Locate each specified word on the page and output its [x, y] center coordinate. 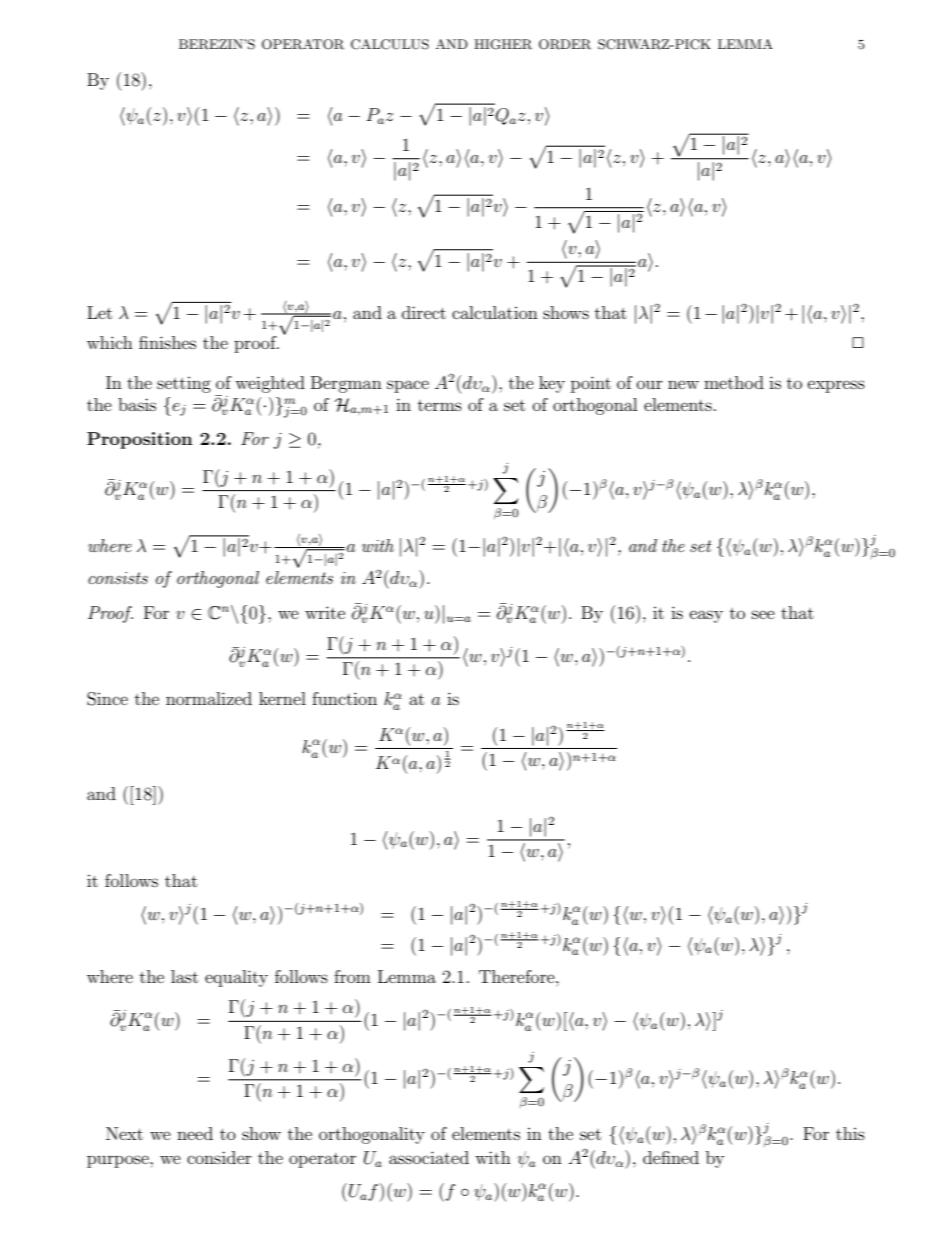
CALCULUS [390, 44]
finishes [167, 342]
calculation [495, 312]
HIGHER [503, 44]
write [325, 612]
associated [429, 1157]
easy [706, 616]
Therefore [518, 976]
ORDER [565, 44]
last [184, 976]
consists [118, 578]
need [195, 1133]
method [734, 382]
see [763, 614]
